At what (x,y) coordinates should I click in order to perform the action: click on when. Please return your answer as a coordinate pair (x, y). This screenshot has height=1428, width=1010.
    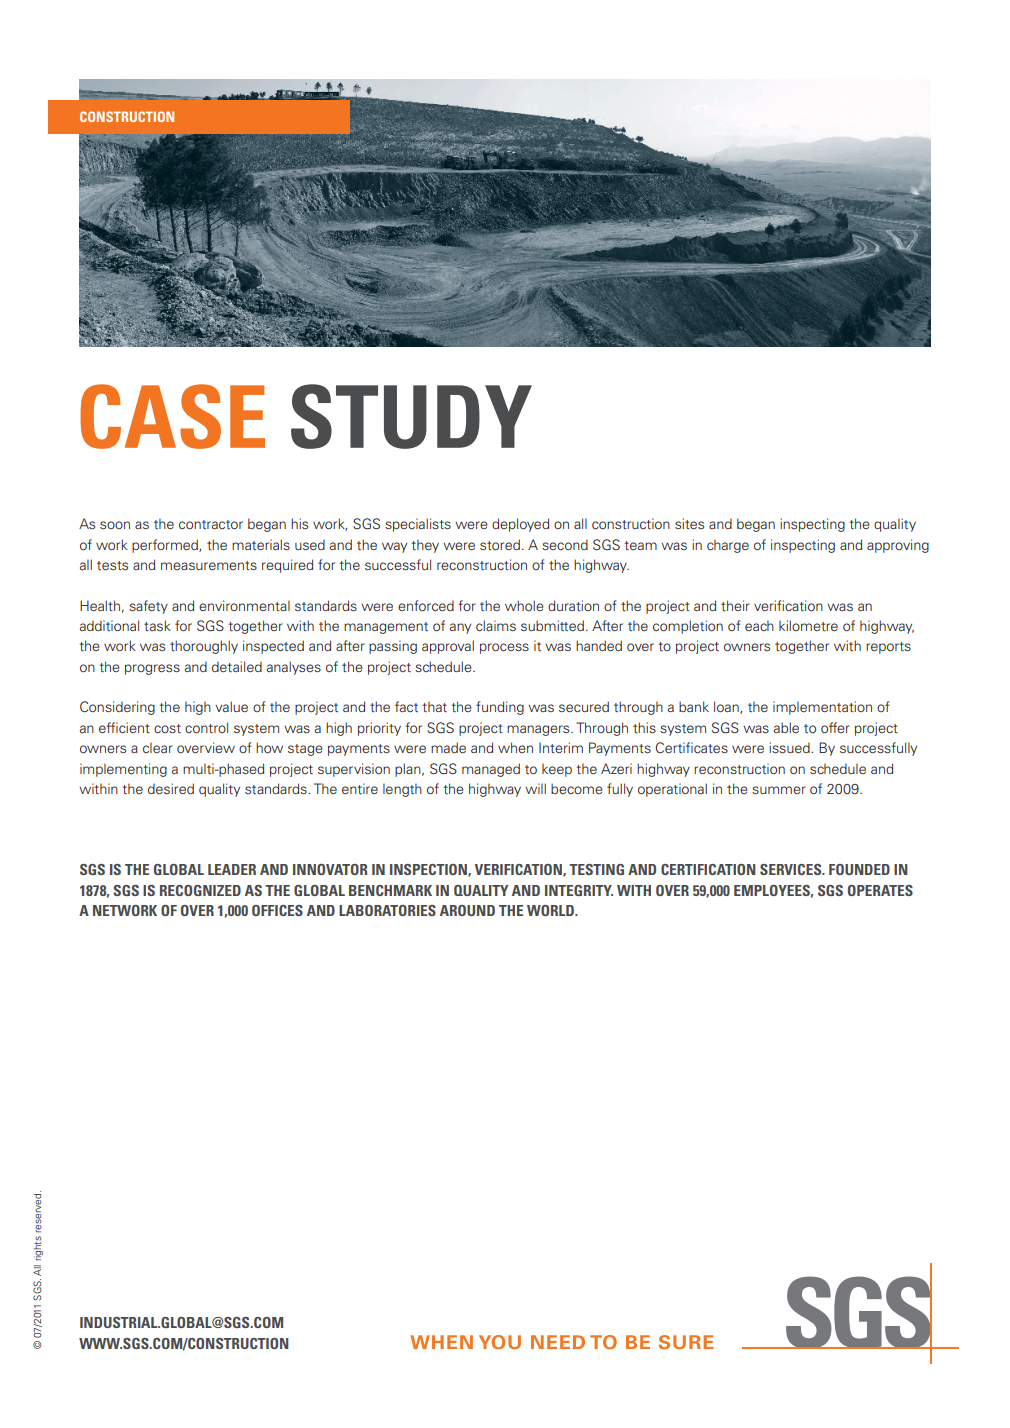
    Looking at the image, I should click on (515, 747).
